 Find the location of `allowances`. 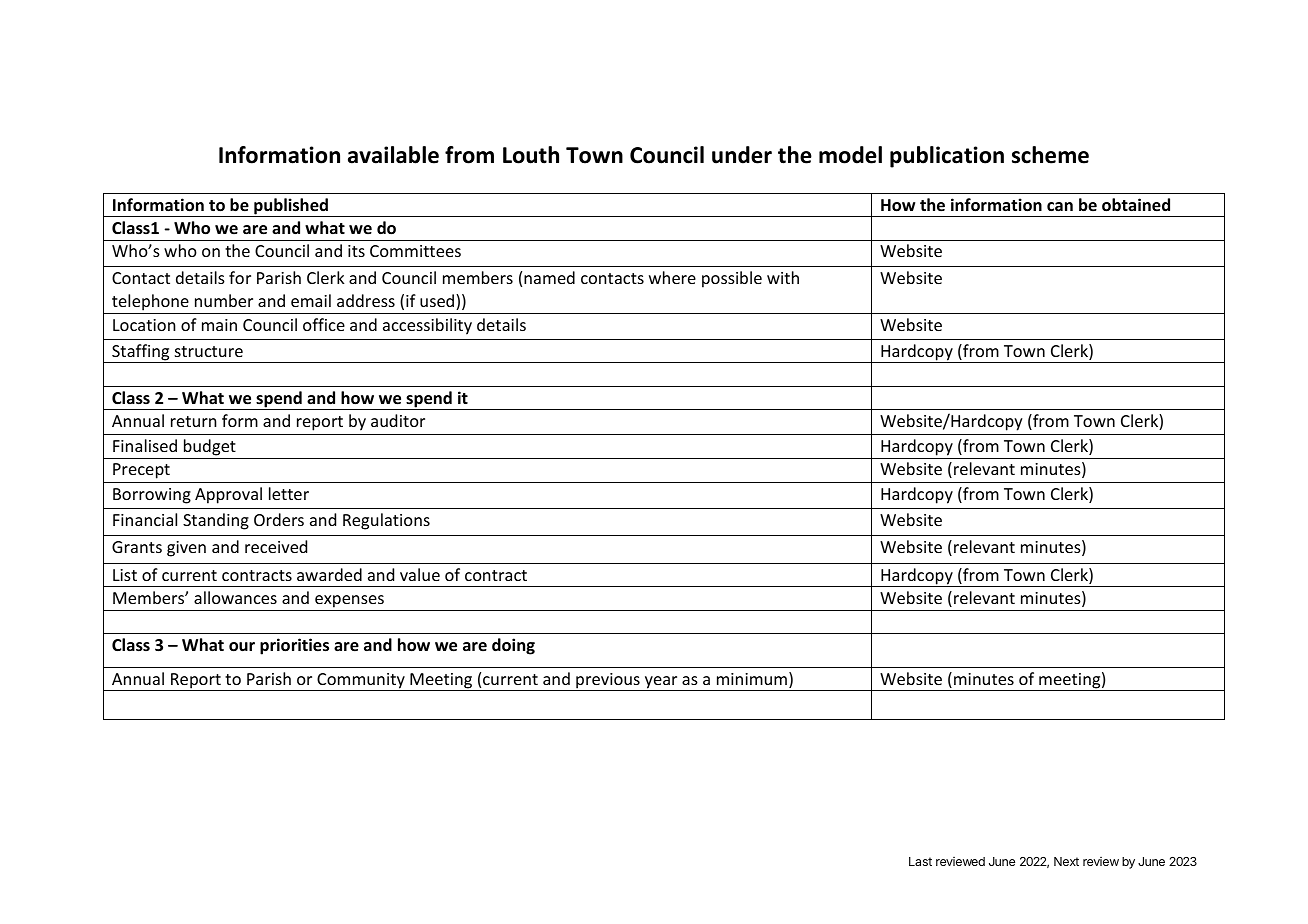

allowances is located at coordinates (235, 597).
